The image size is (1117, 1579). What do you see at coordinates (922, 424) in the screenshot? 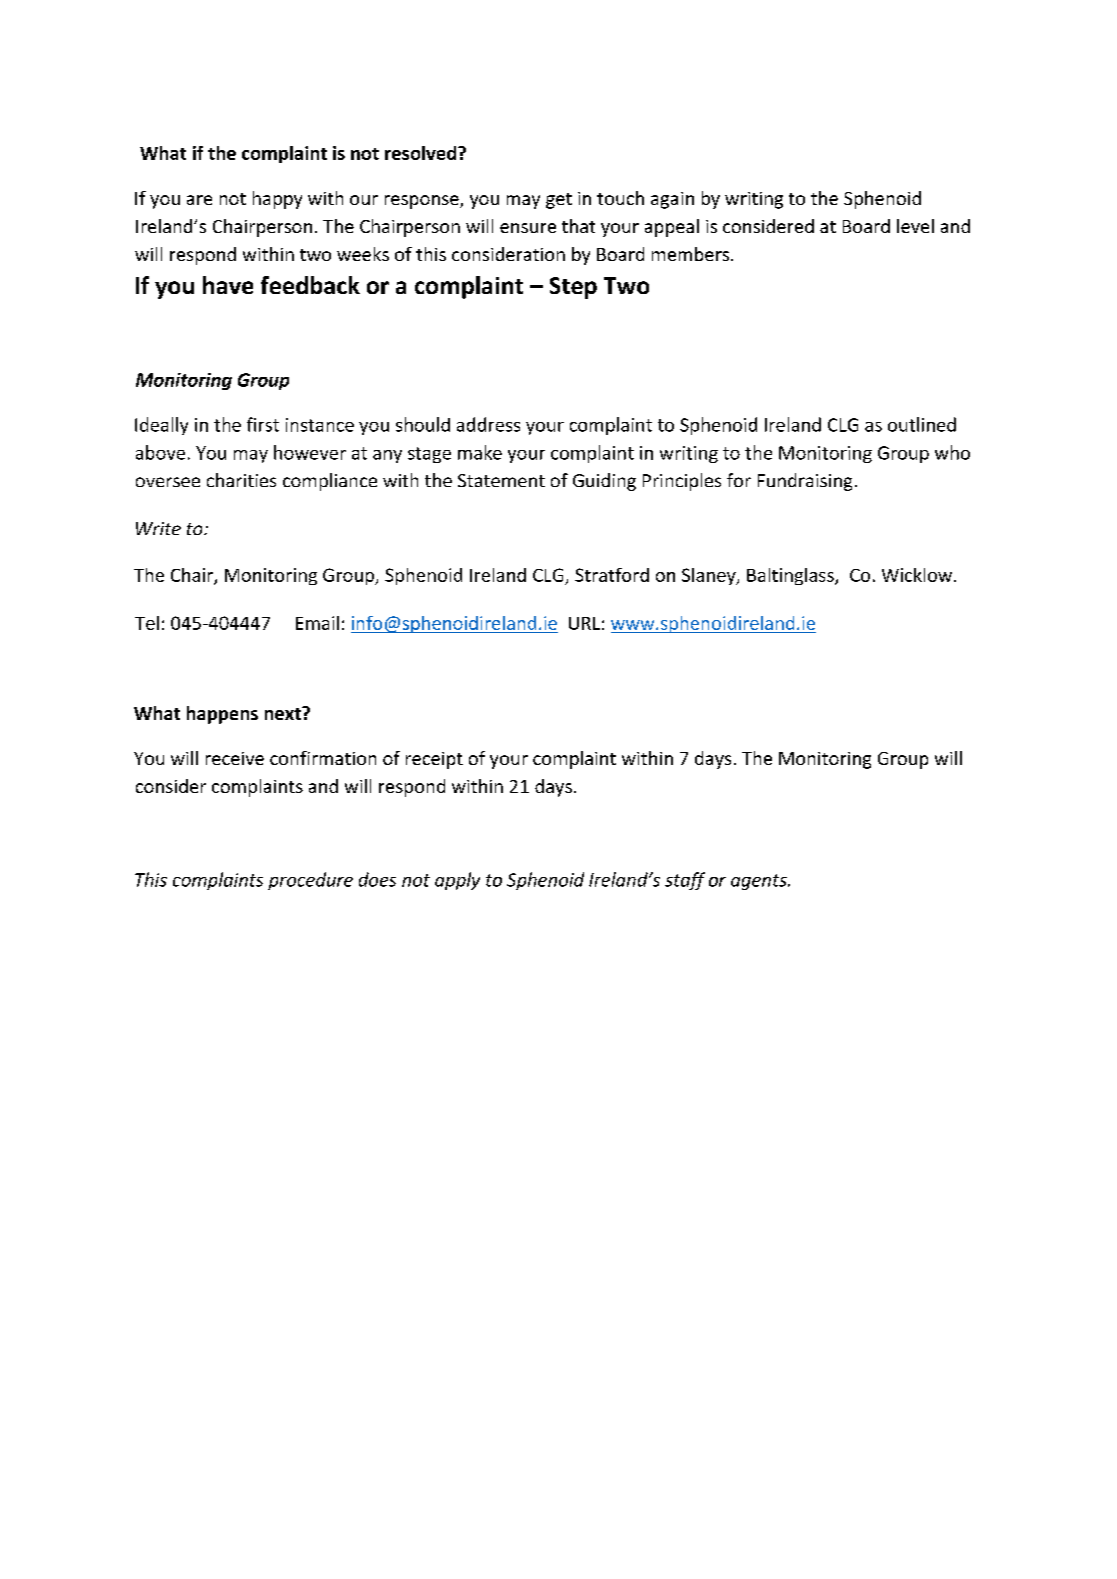
I see `outlined` at bounding box center [922, 424].
